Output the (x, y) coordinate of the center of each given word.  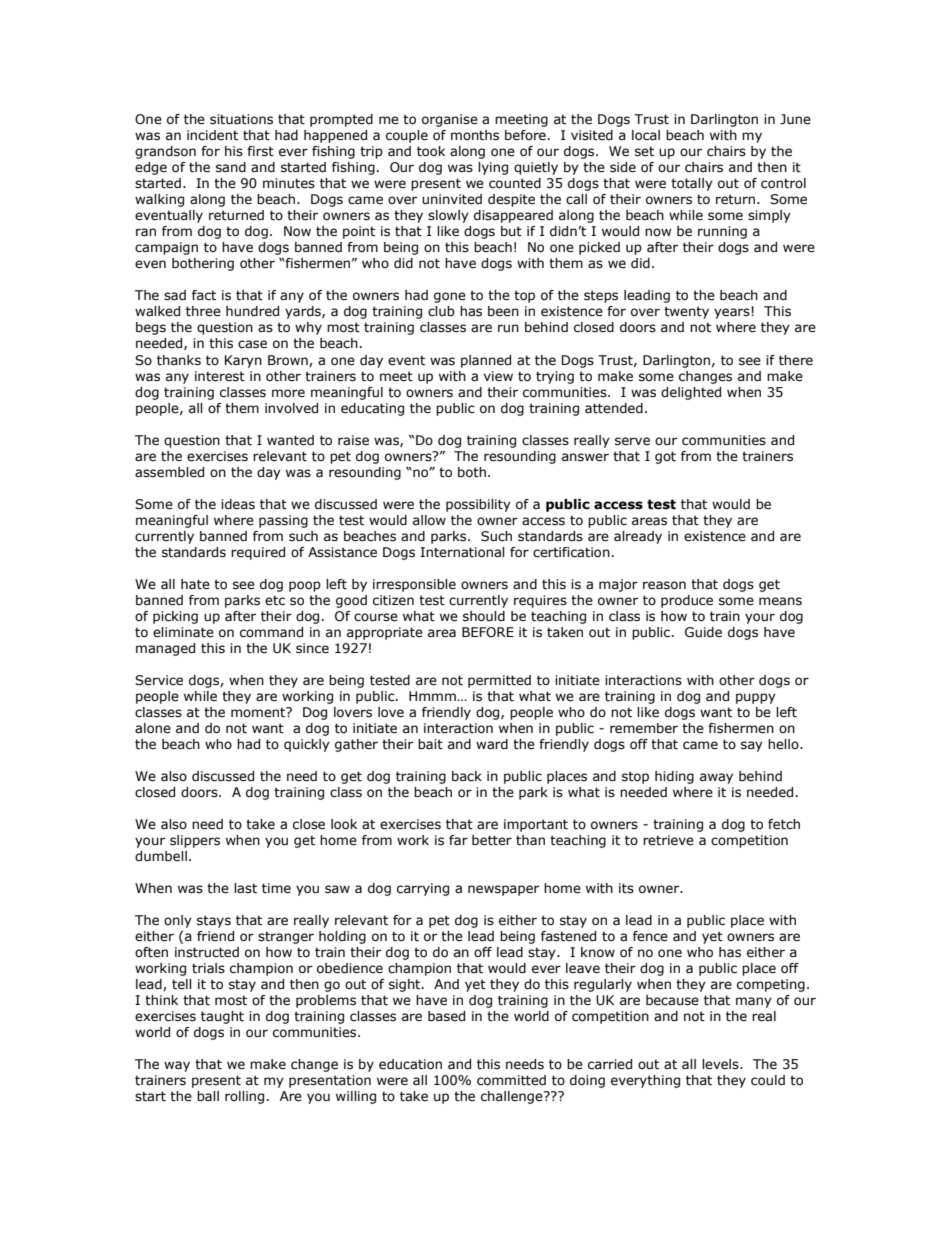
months (475, 135)
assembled (169, 472)
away (716, 778)
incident (212, 135)
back (467, 776)
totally (692, 184)
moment (259, 712)
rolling (244, 1097)
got (665, 457)
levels (721, 1064)
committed (511, 1080)
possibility (478, 505)
